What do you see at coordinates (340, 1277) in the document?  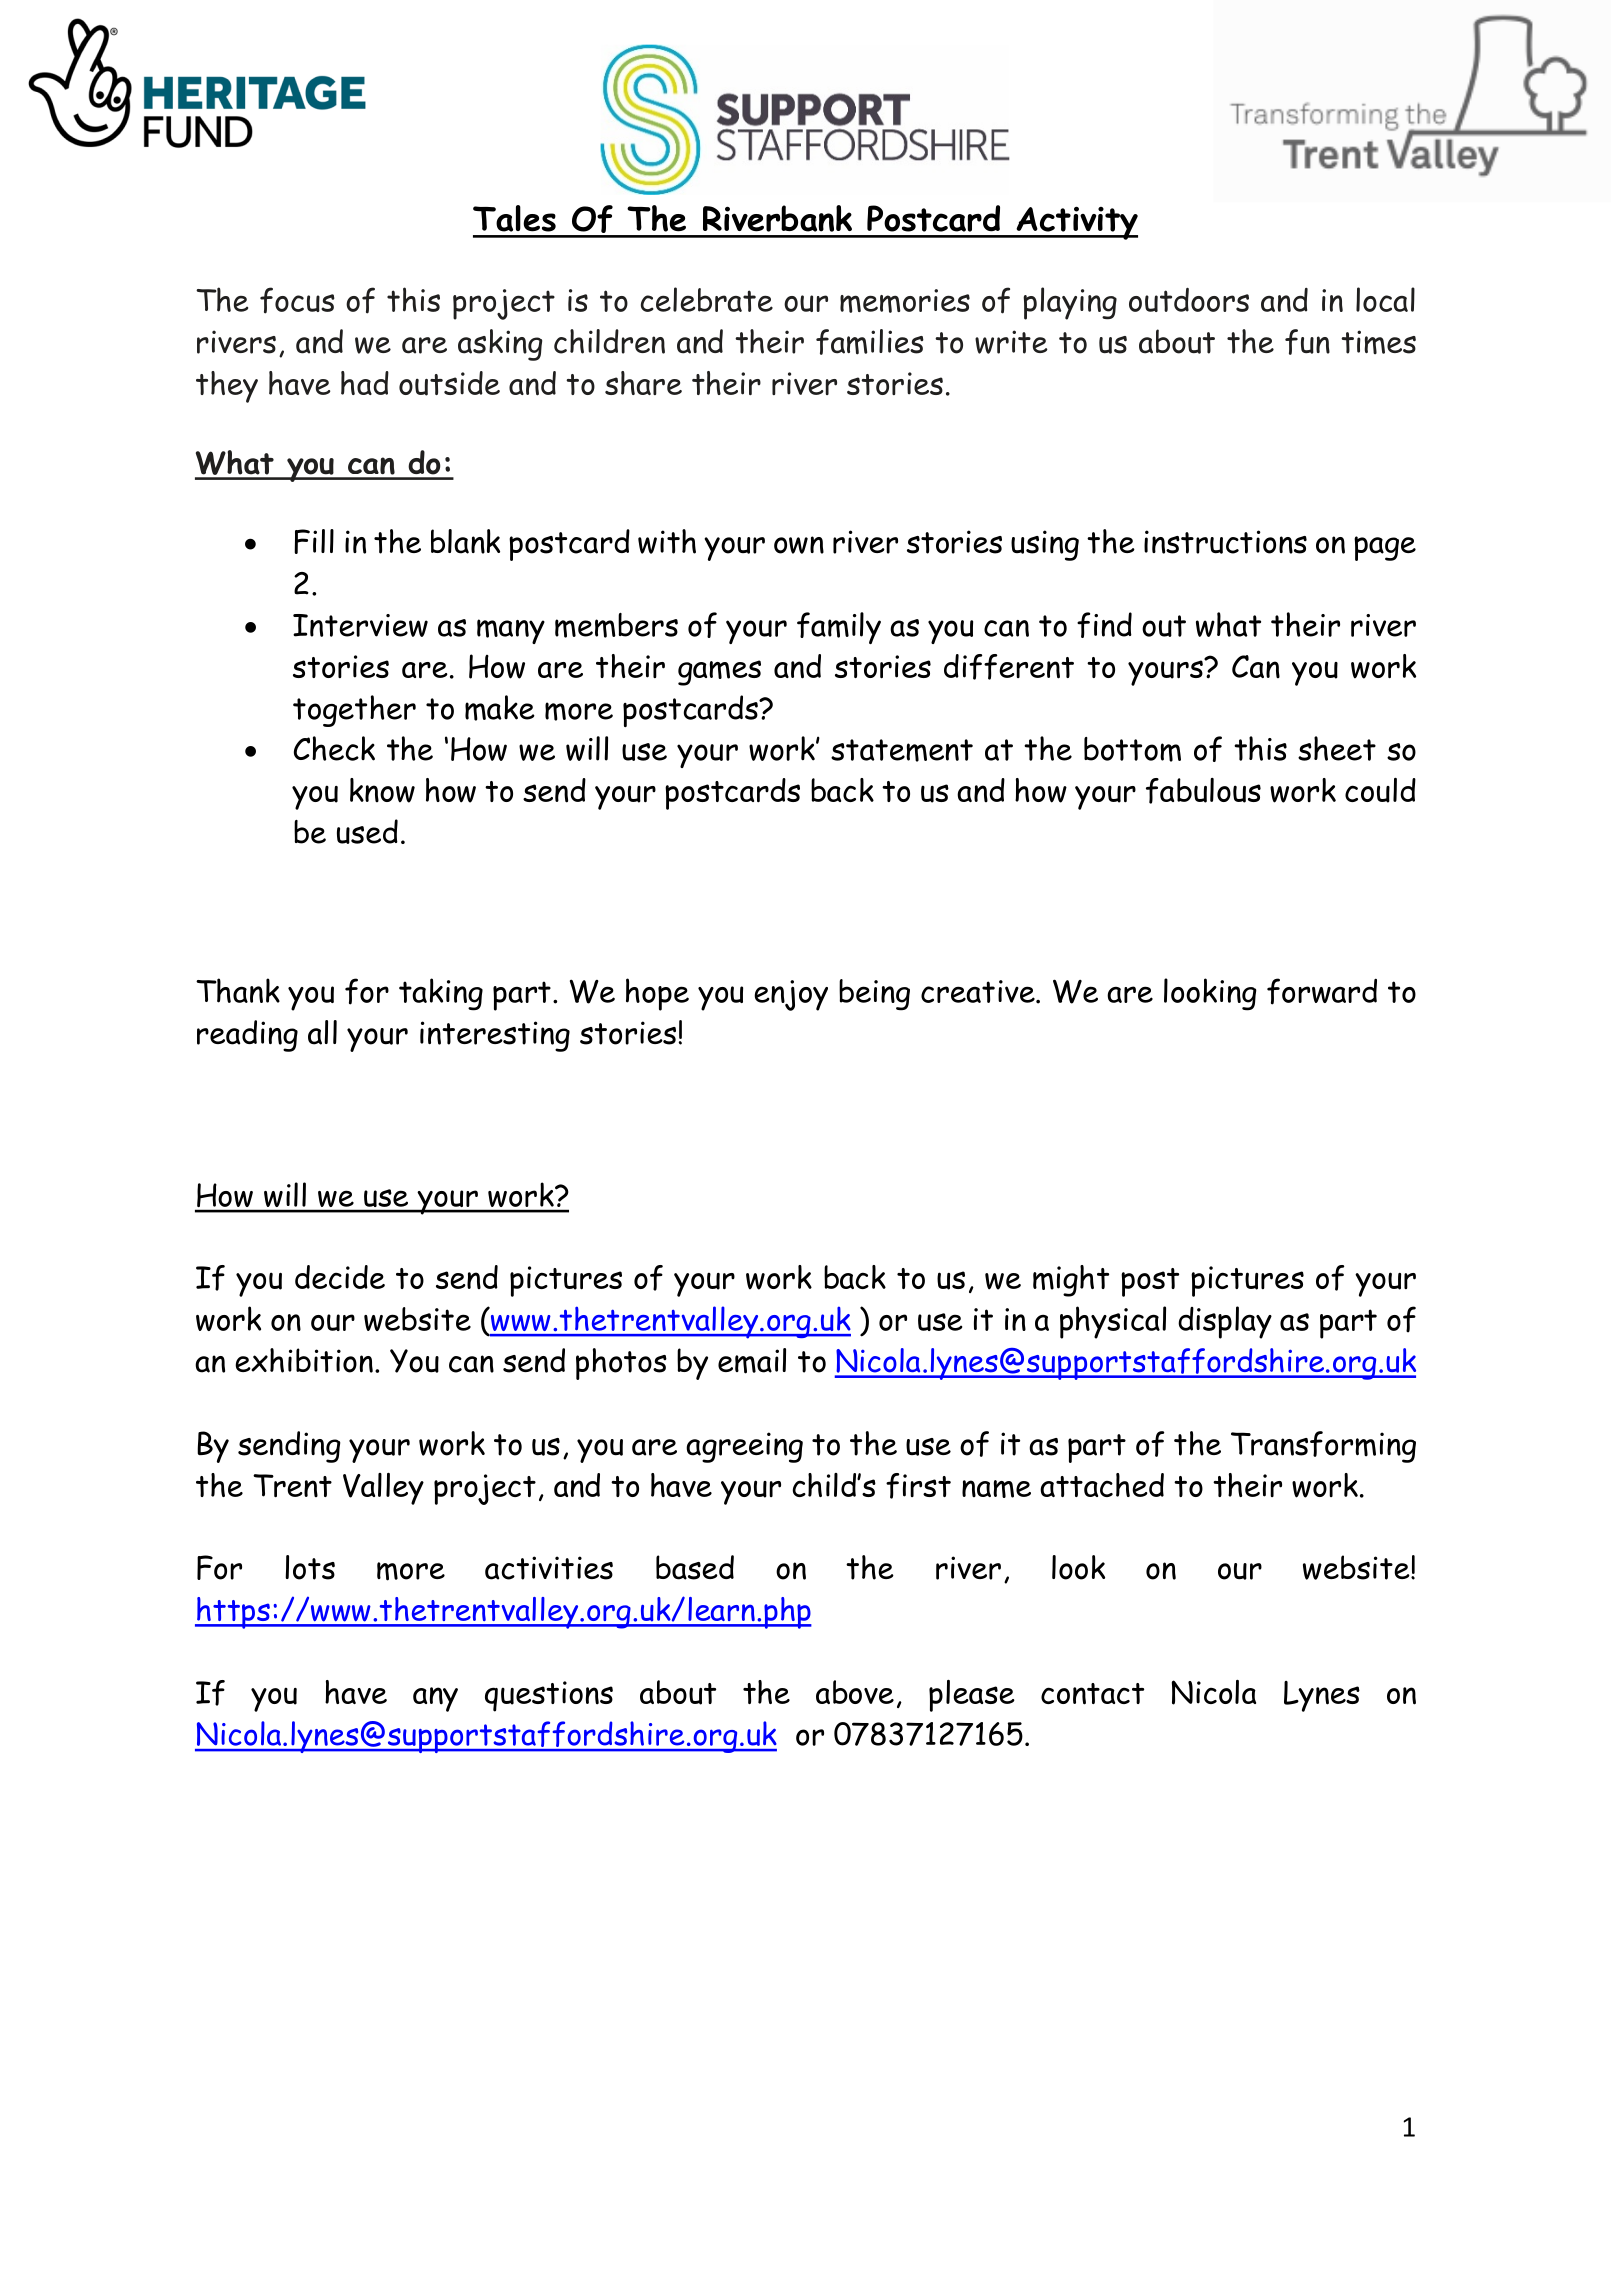 I see `decide` at bounding box center [340, 1277].
